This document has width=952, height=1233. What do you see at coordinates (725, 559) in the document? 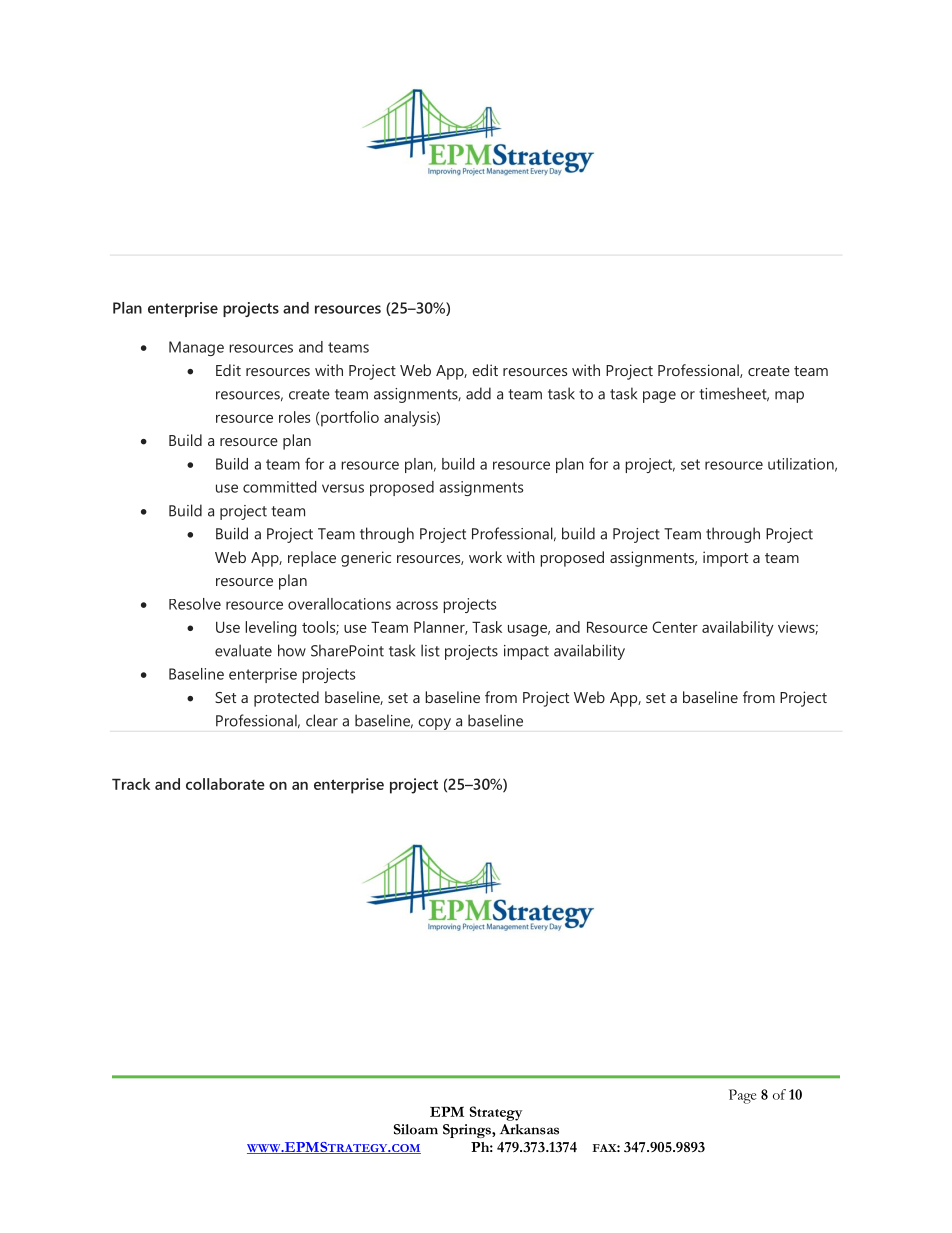
I see `import` at bounding box center [725, 559].
